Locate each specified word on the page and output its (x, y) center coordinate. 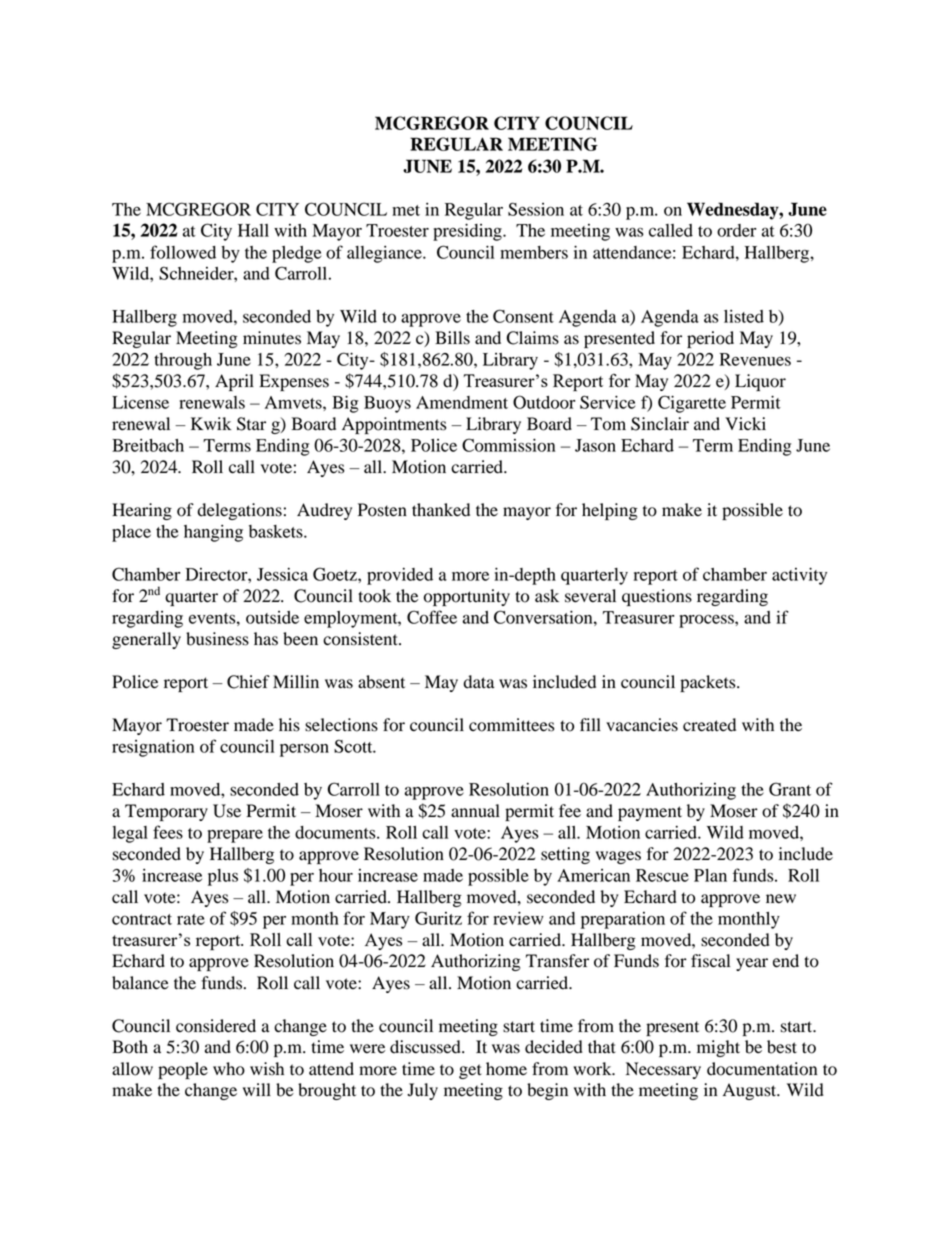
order (737, 230)
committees (511, 725)
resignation (153, 748)
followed (183, 252)
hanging (213, 533)
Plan (710, 875)
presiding (468, 232)
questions (657, 597)
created (709, 725)
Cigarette (692, 404)
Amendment (462, 402)
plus (223, 877)
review (518, 918)
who (229, 1069)
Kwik (211, 423)
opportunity (467, 597)
